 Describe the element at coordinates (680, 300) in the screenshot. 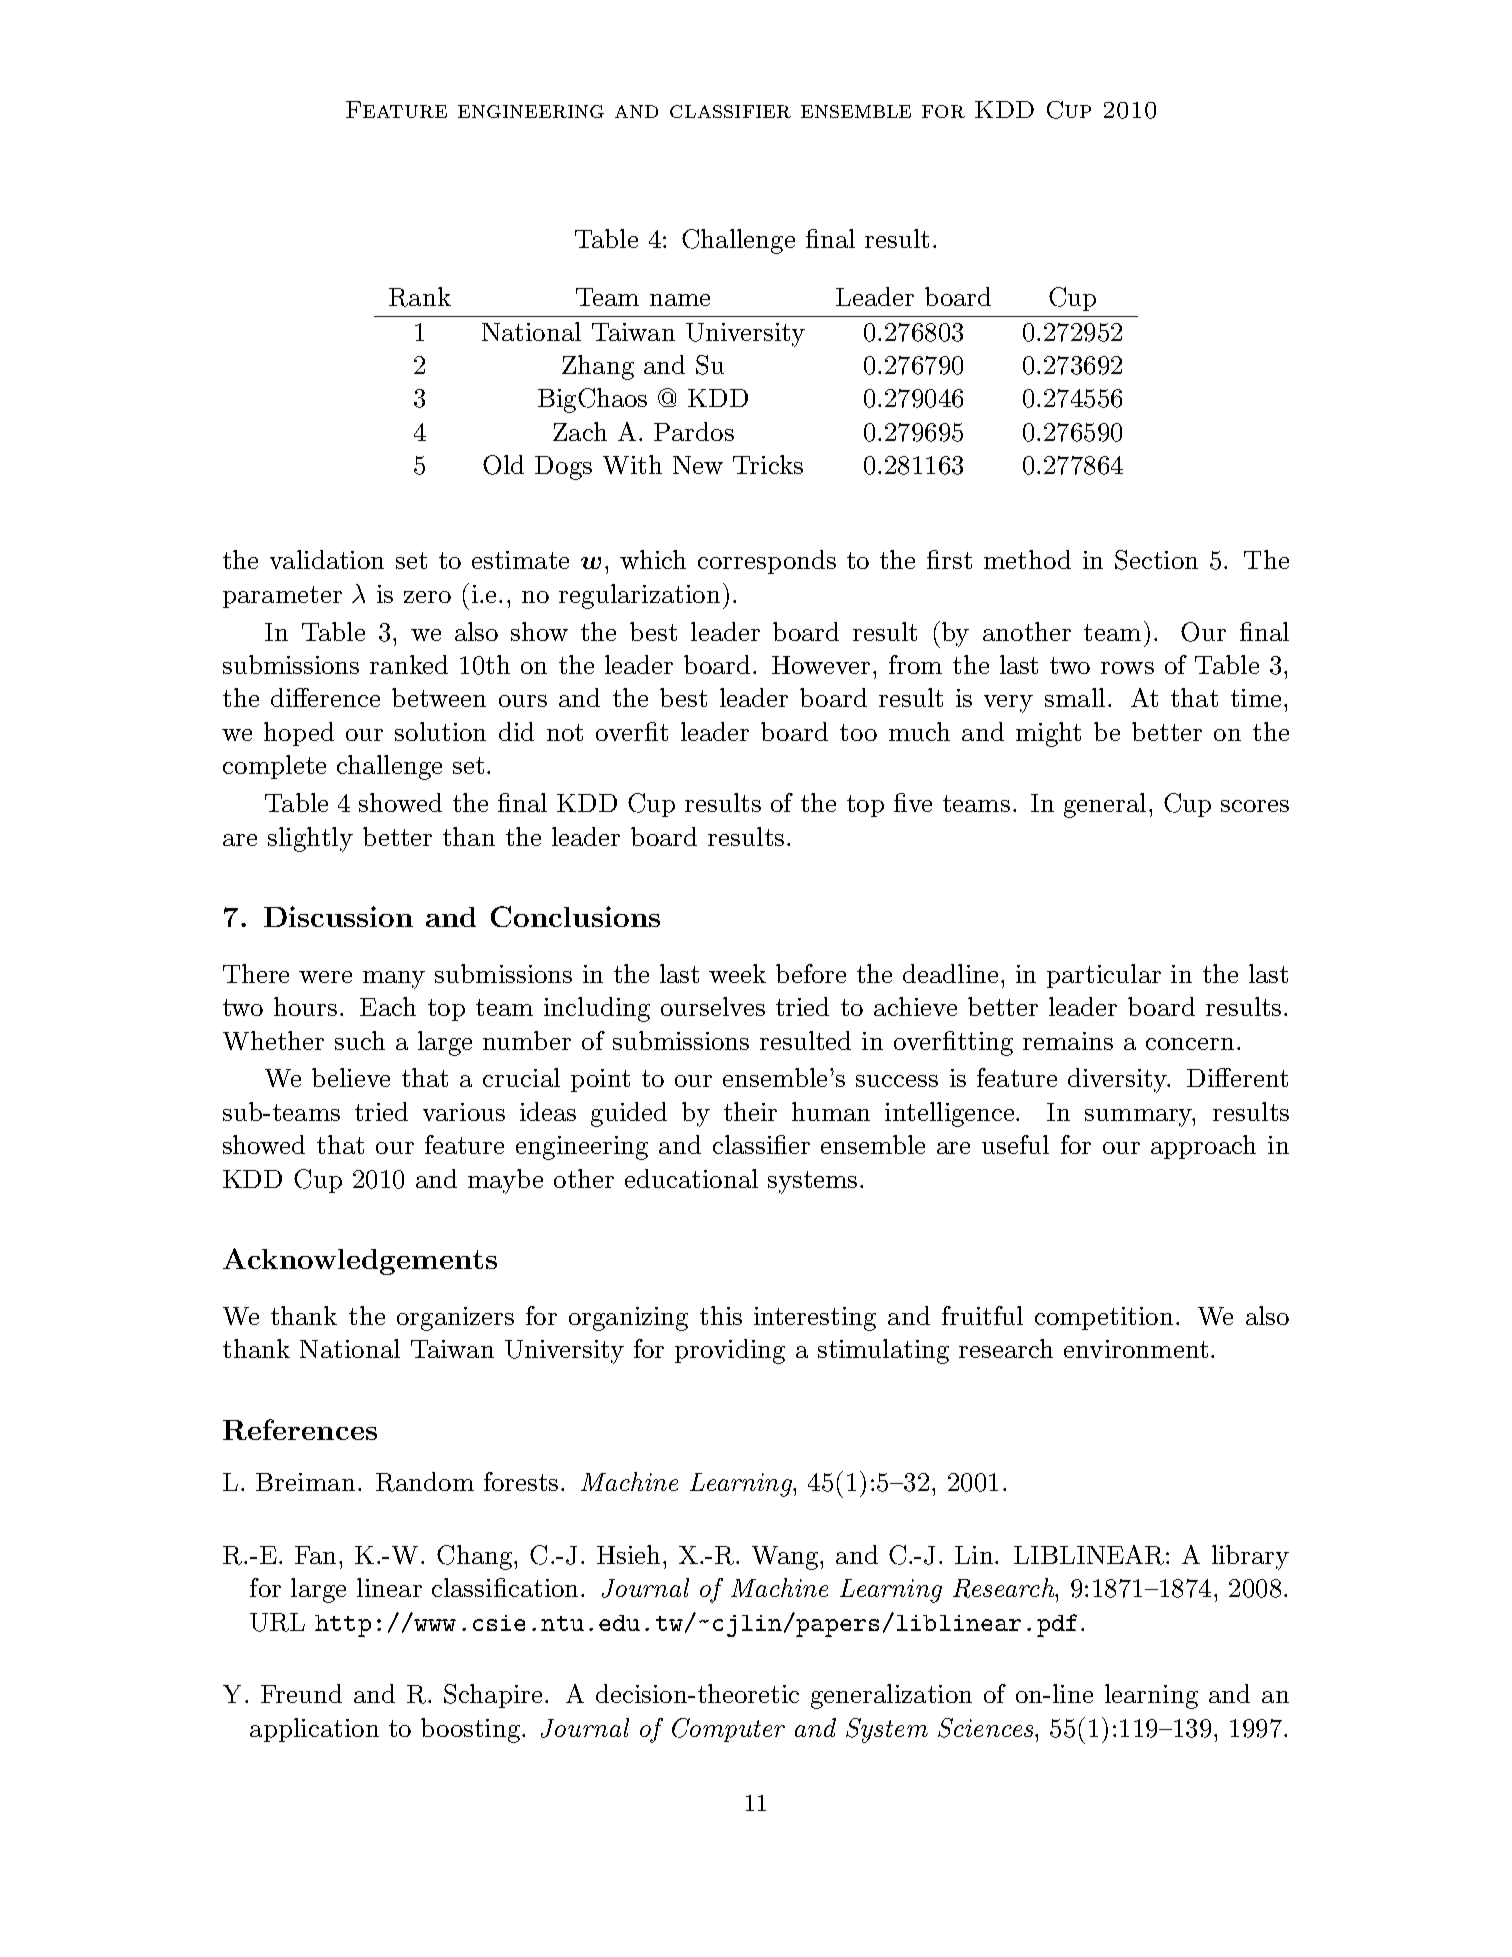

I see `name` at that location.
